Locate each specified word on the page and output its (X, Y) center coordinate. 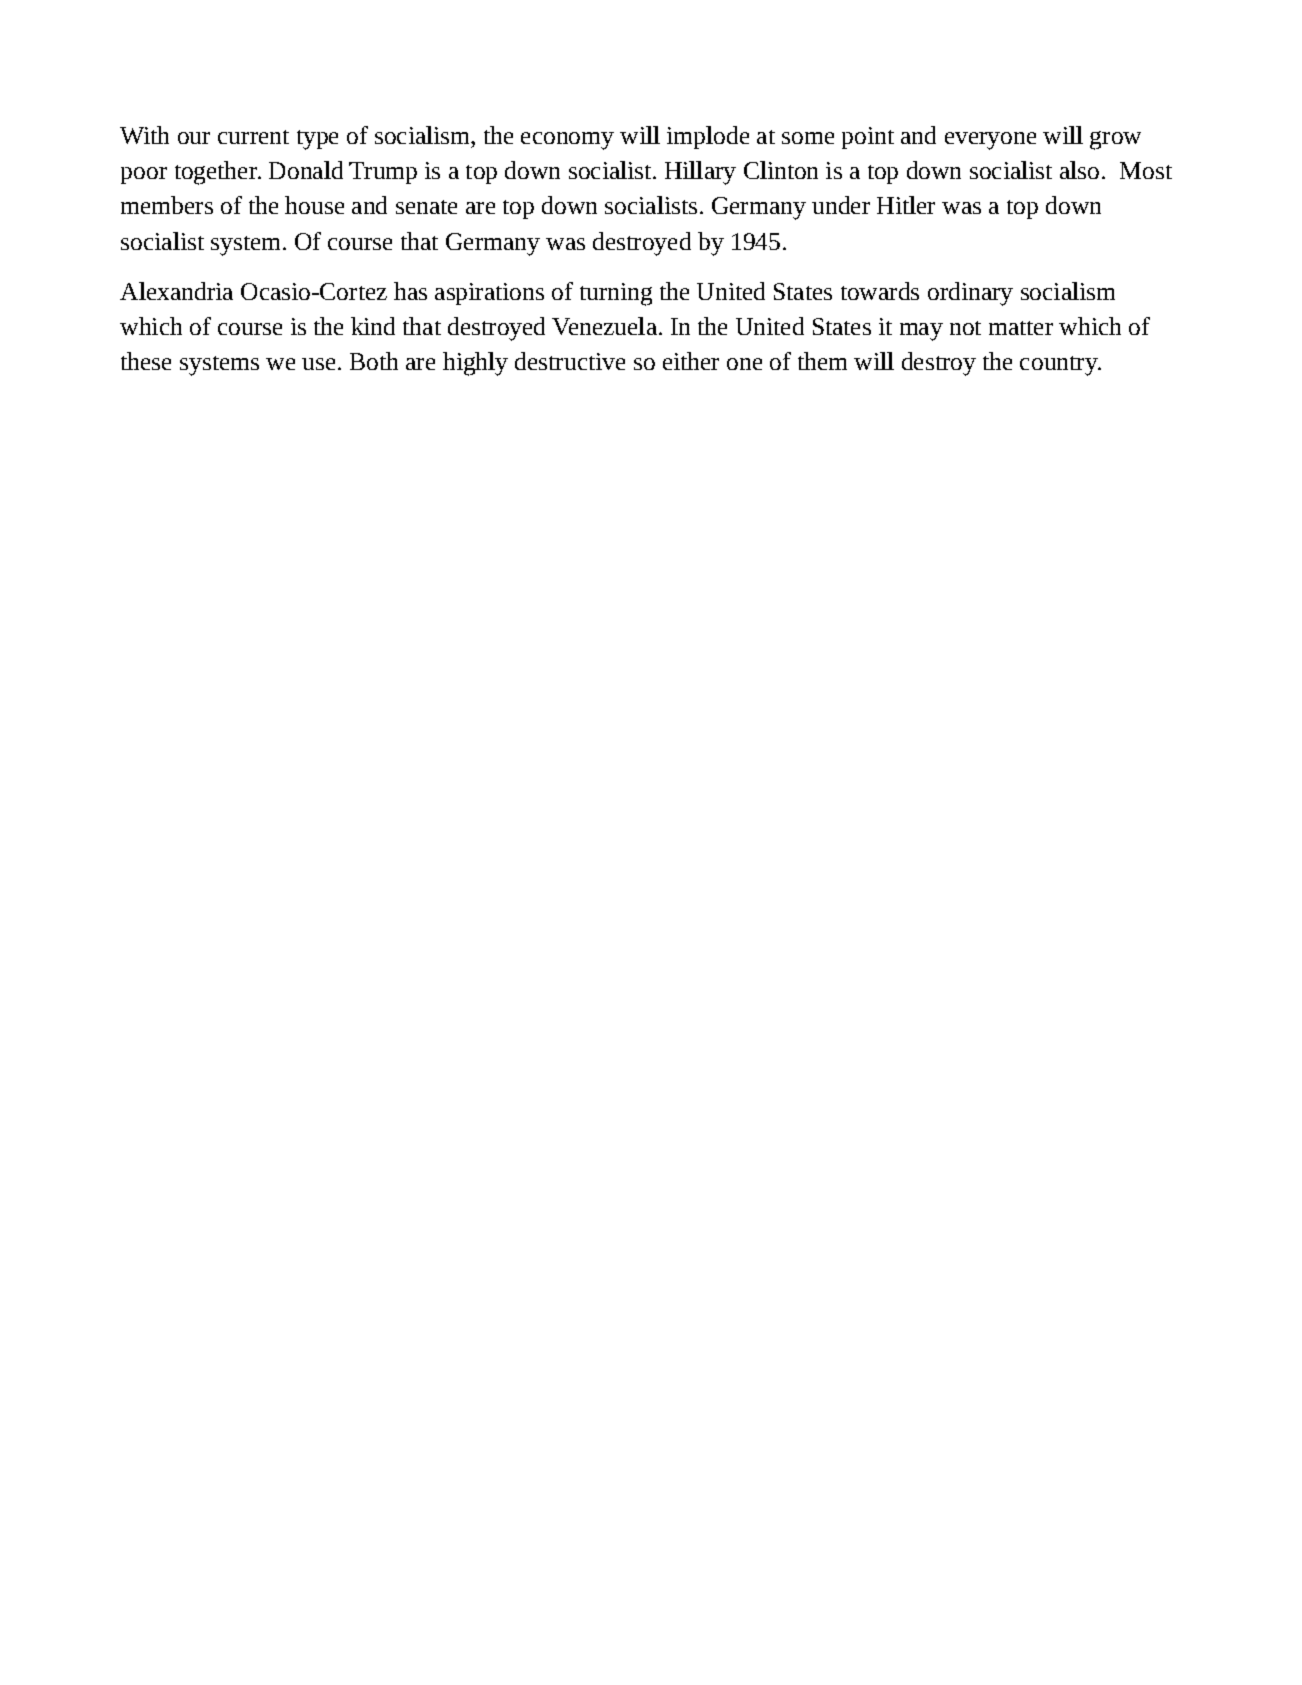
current (253, 137)
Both (374, 361)
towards (880, 291)
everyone (990, 141)
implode (708, 137)
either (691, 361)
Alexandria (176, 291)
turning (616, 294)
